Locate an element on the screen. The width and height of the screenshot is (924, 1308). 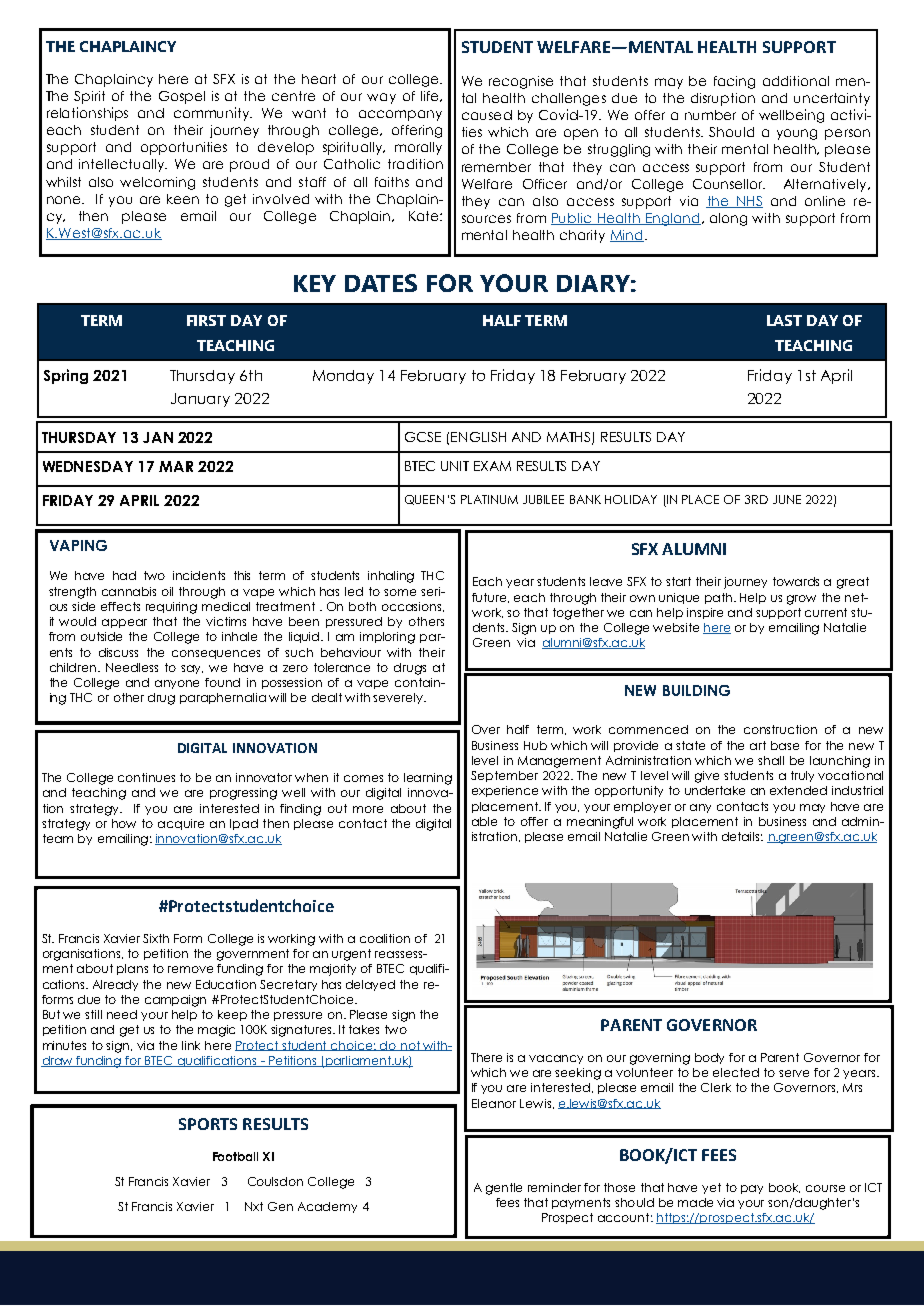
EXAM is located at coordinates (492, 466).
